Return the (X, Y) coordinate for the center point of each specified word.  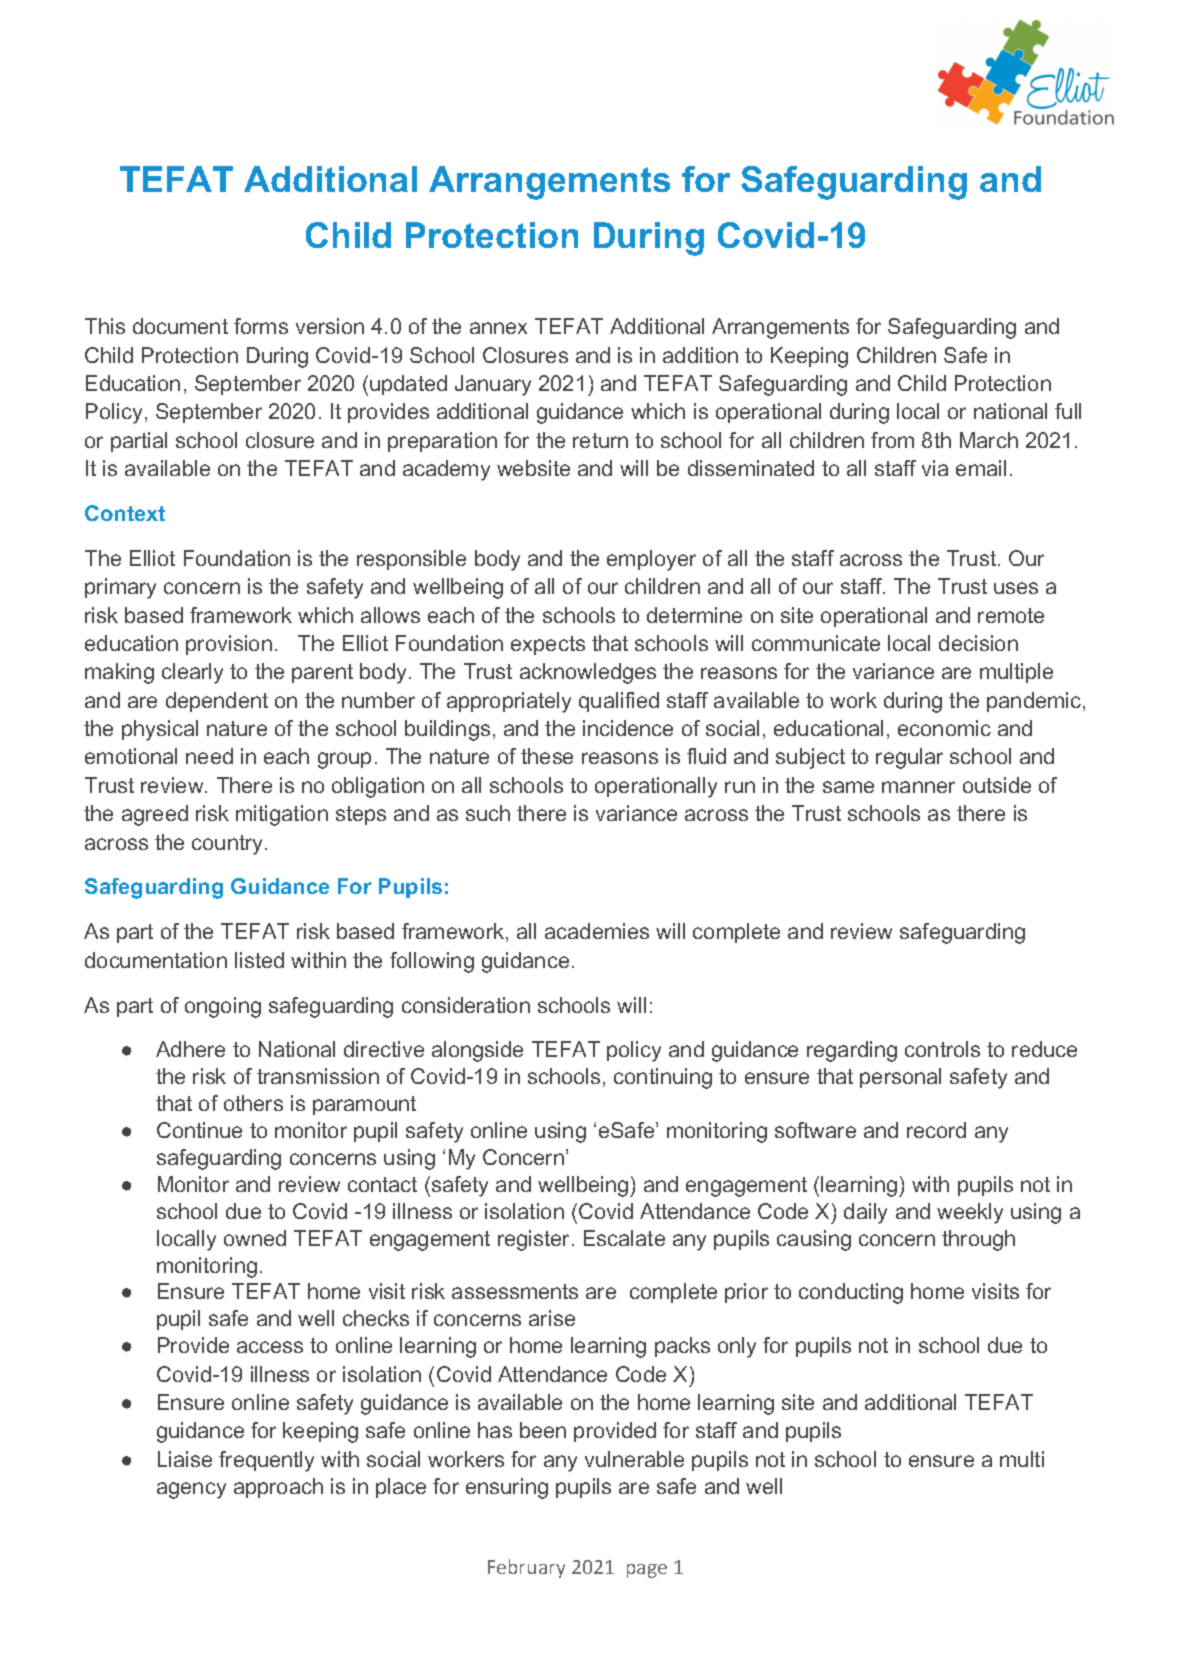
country (229, 845)
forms (261, 326)
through (978, 1240)
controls (942, 1049)
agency (191, 1490)
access (270, 1347)
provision (229, 645)
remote (1011, 615)
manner (918, 787)
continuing (663, 1078)
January (493, 385)
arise (552, 1318)
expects (548, 645)
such (488, 813)
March (989, 440)
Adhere (190, 1049)
